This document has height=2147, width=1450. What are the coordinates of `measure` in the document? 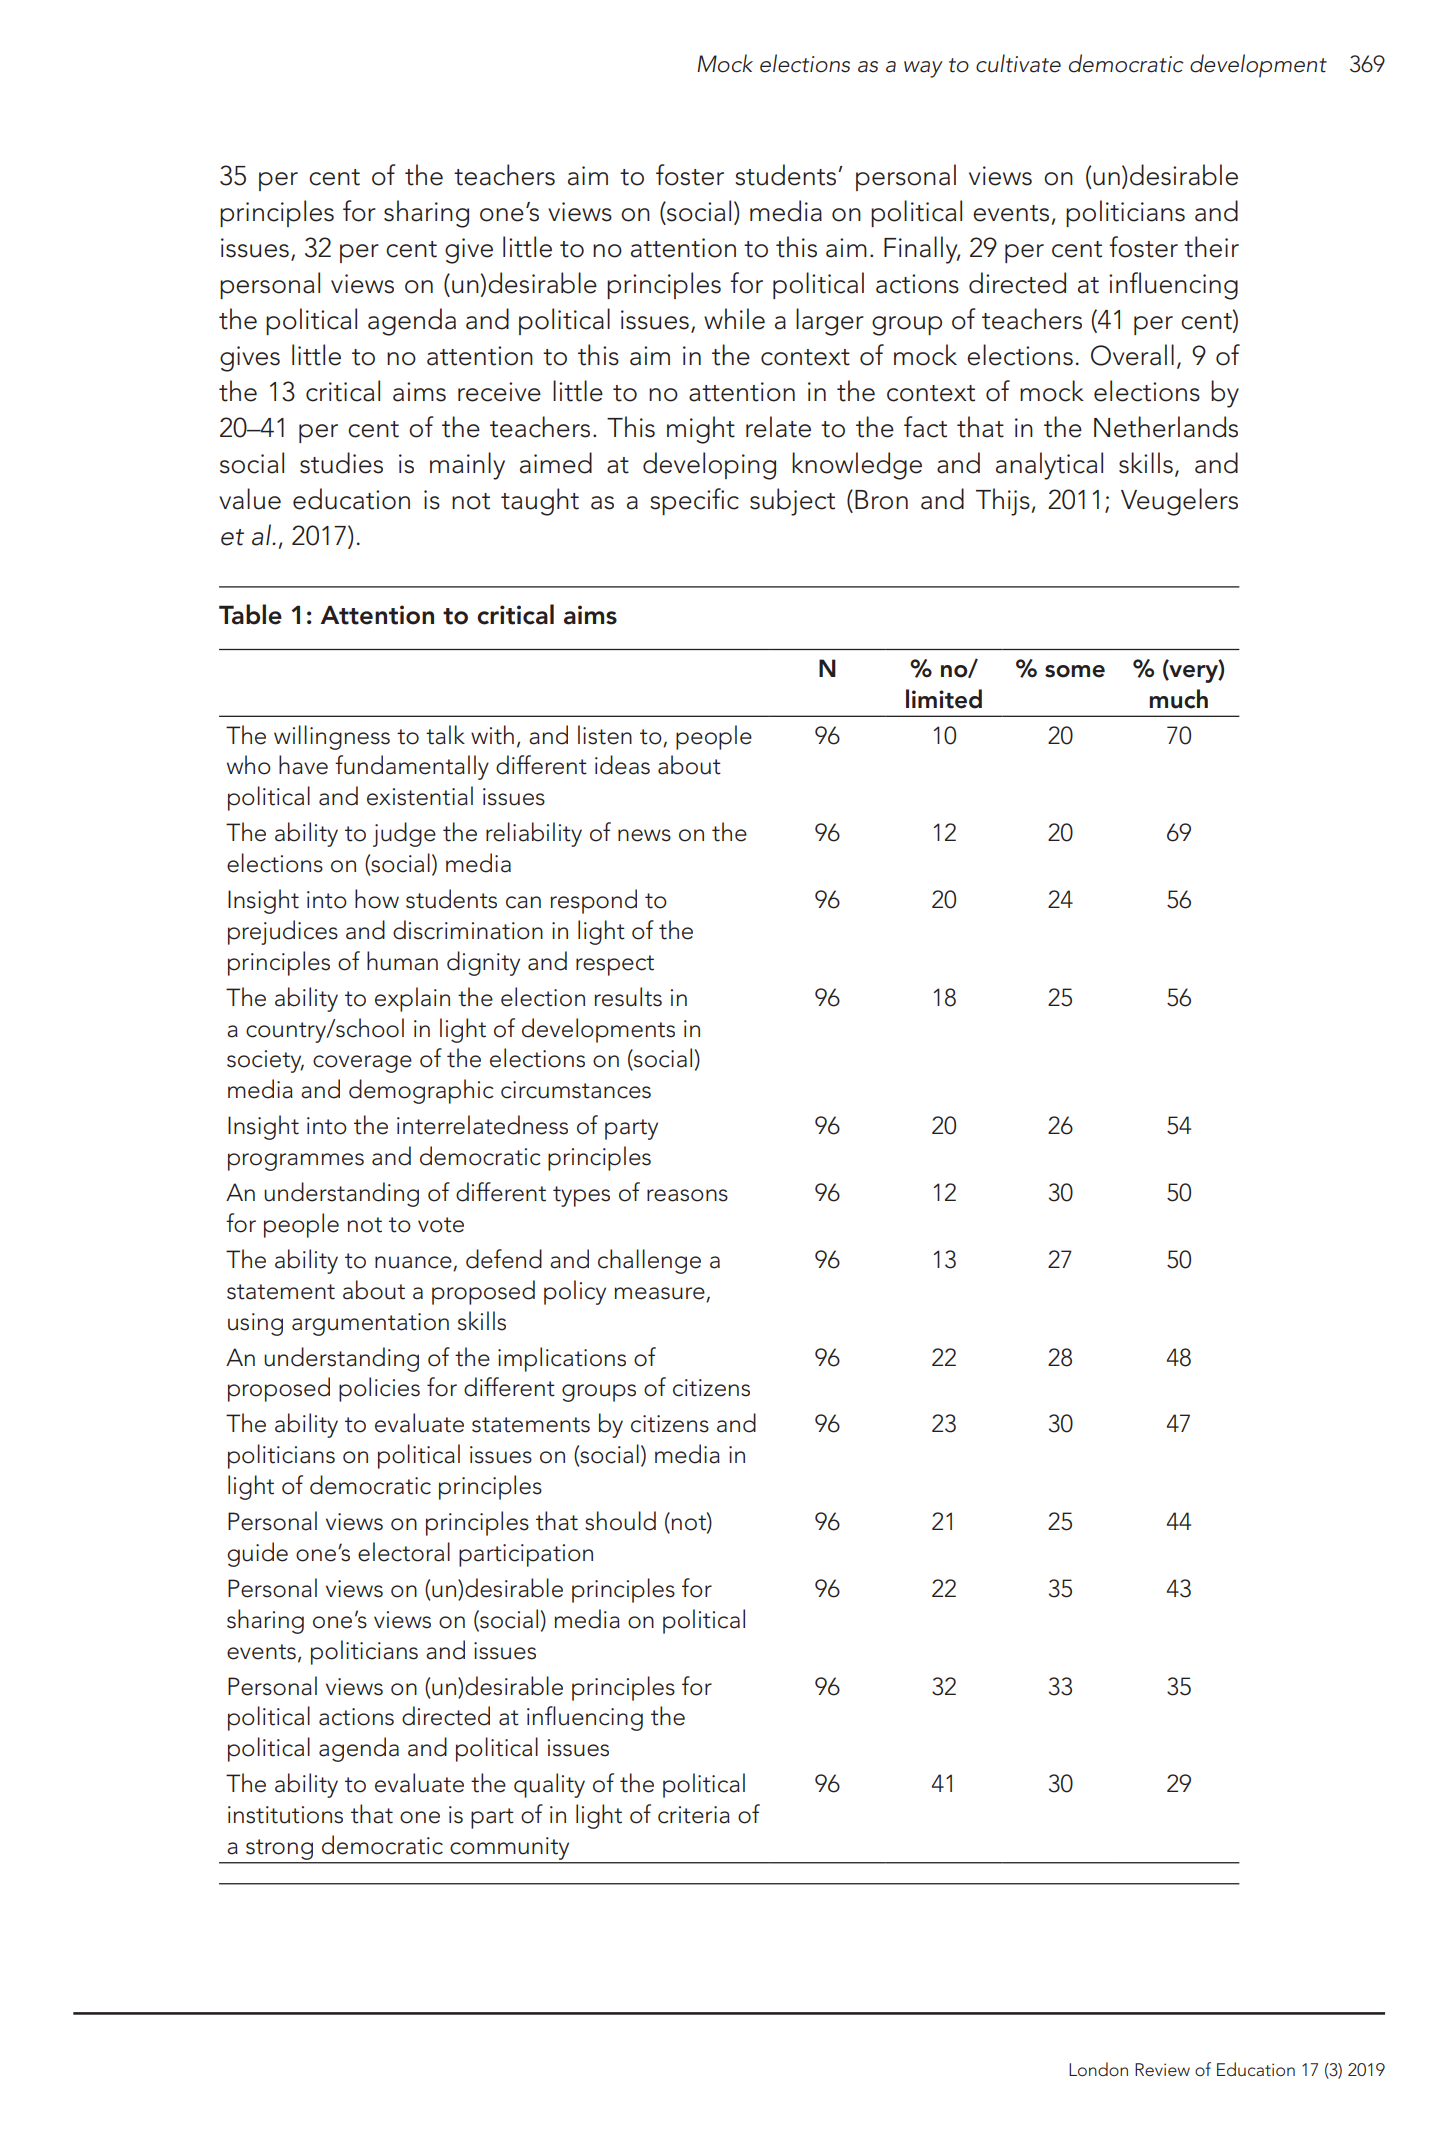 It's located at (660, 1294).
